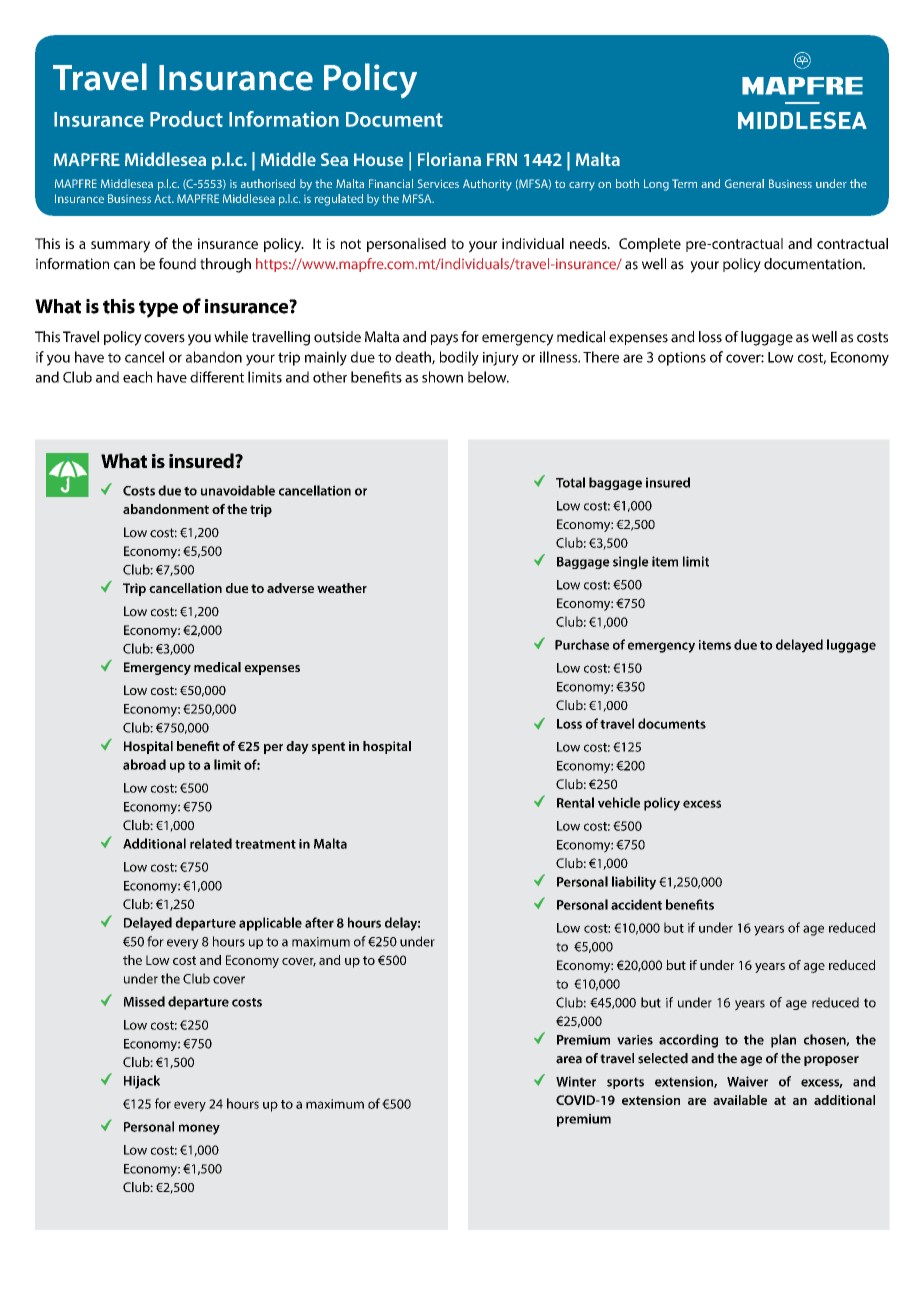  I want to click on money, so click(199, 1129).
